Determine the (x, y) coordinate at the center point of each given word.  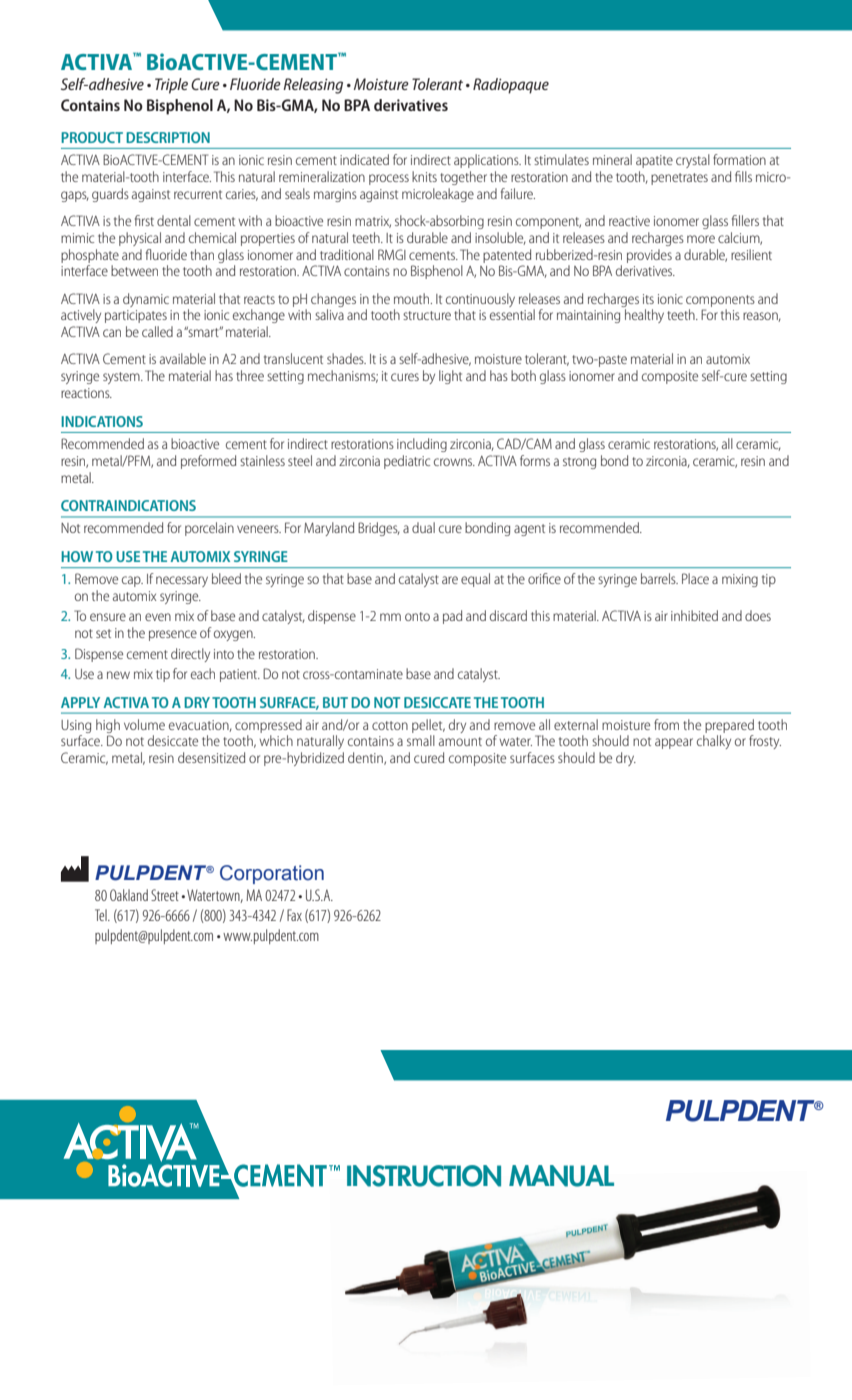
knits (424, 176)
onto (417, 616)
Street (165, 895)
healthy (644, 316)
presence (173, 635)
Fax (294, 915)
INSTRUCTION (424, 1176)
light (450, 377)
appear (674, 743)
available (183, 358)
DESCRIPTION (168, 137)
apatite (654, 161)
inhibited (694, 615)
